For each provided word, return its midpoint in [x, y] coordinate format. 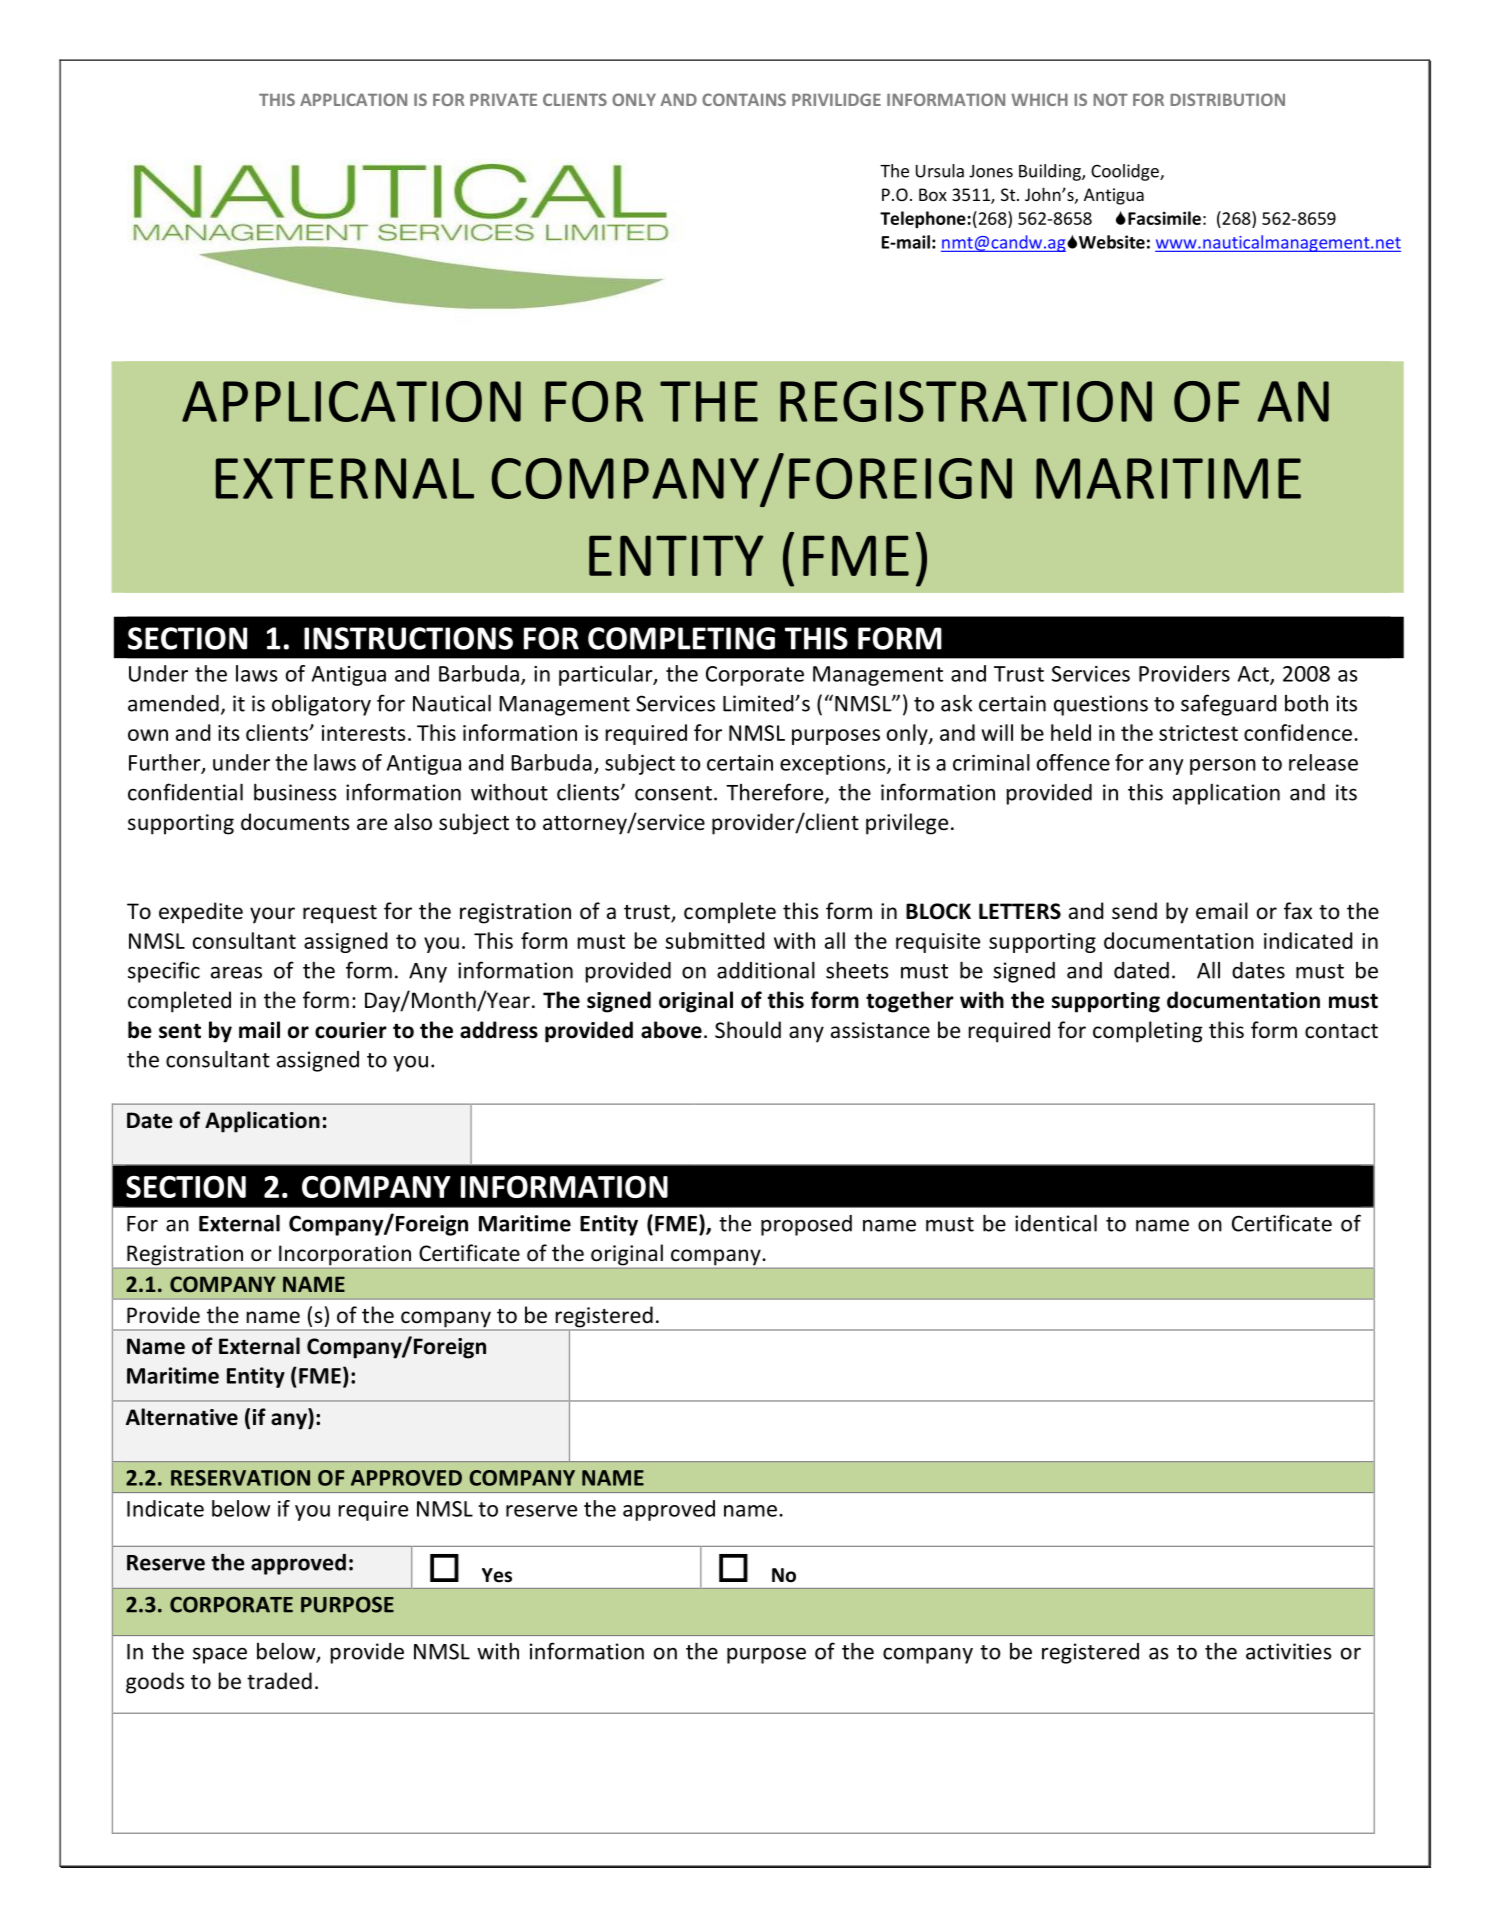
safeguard [1228, 705]
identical [1056, 1223]
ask [956, 703]
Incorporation [345, 1255]
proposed [806, 1225]
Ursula [940, 171]
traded [279, 1680]
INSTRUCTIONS [408, 638]
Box [933, 194]
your [272, 915]
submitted [714, 940]
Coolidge [1126, 172]
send [1134, 911]
